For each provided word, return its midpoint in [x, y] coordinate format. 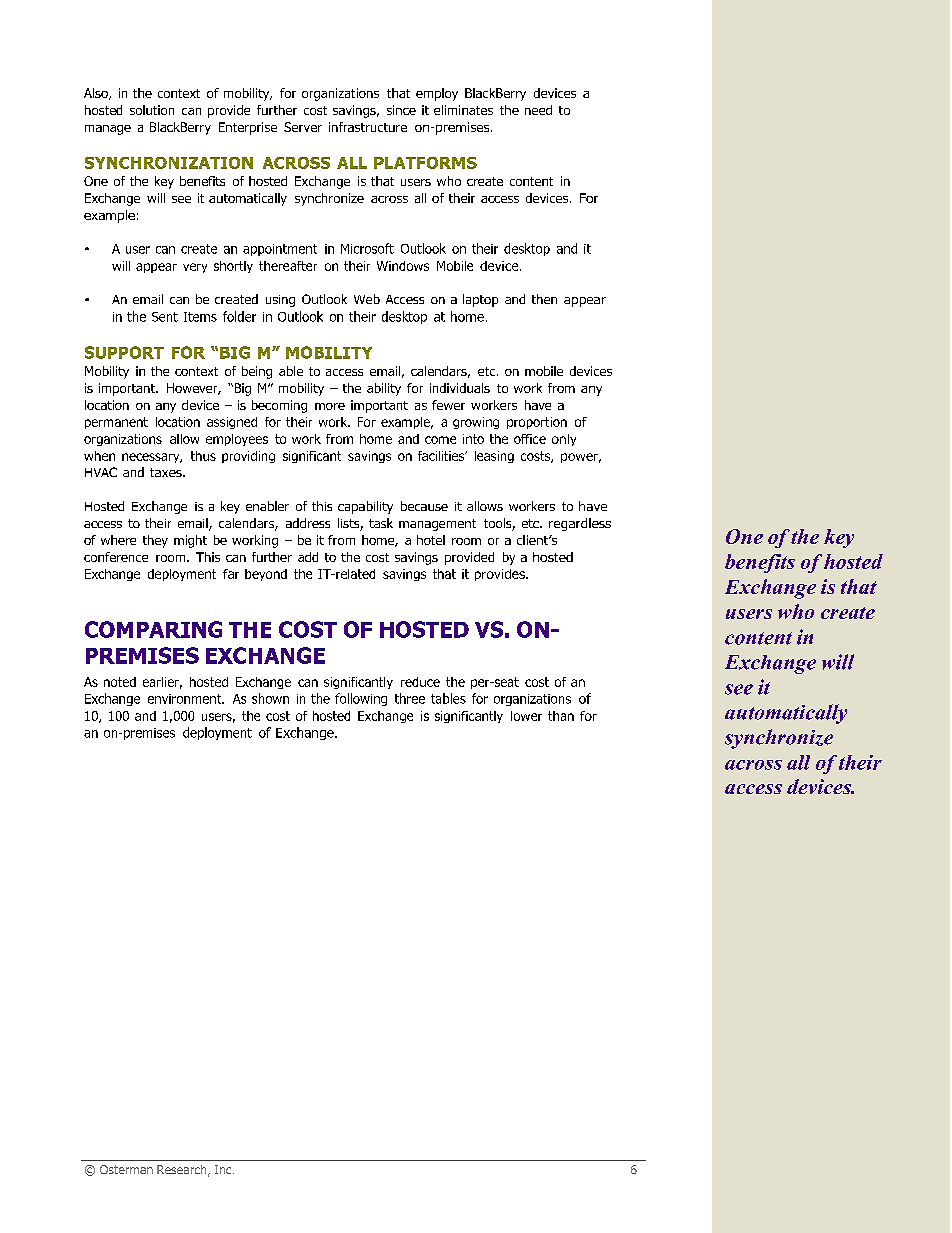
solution [152, 110]
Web [367, 299]
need [538, 110]
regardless [580, 524]
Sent [165, 317]
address [308, 523]
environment [186, 699]
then [544, 299]
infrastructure [368, 127]
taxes [167, 472]
